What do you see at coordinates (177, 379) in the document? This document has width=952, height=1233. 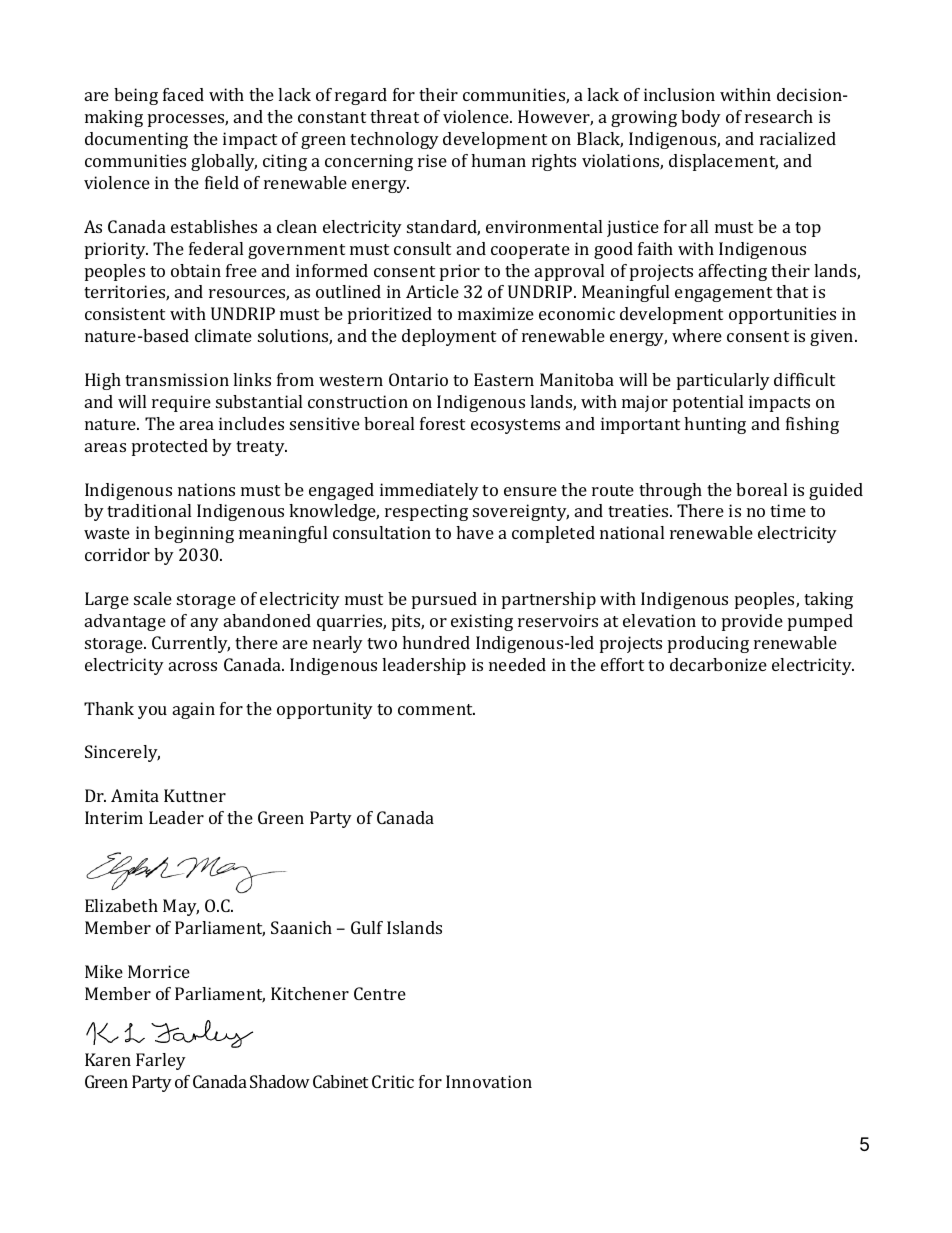 I see `transmission` at bounding box center [177, 379].
